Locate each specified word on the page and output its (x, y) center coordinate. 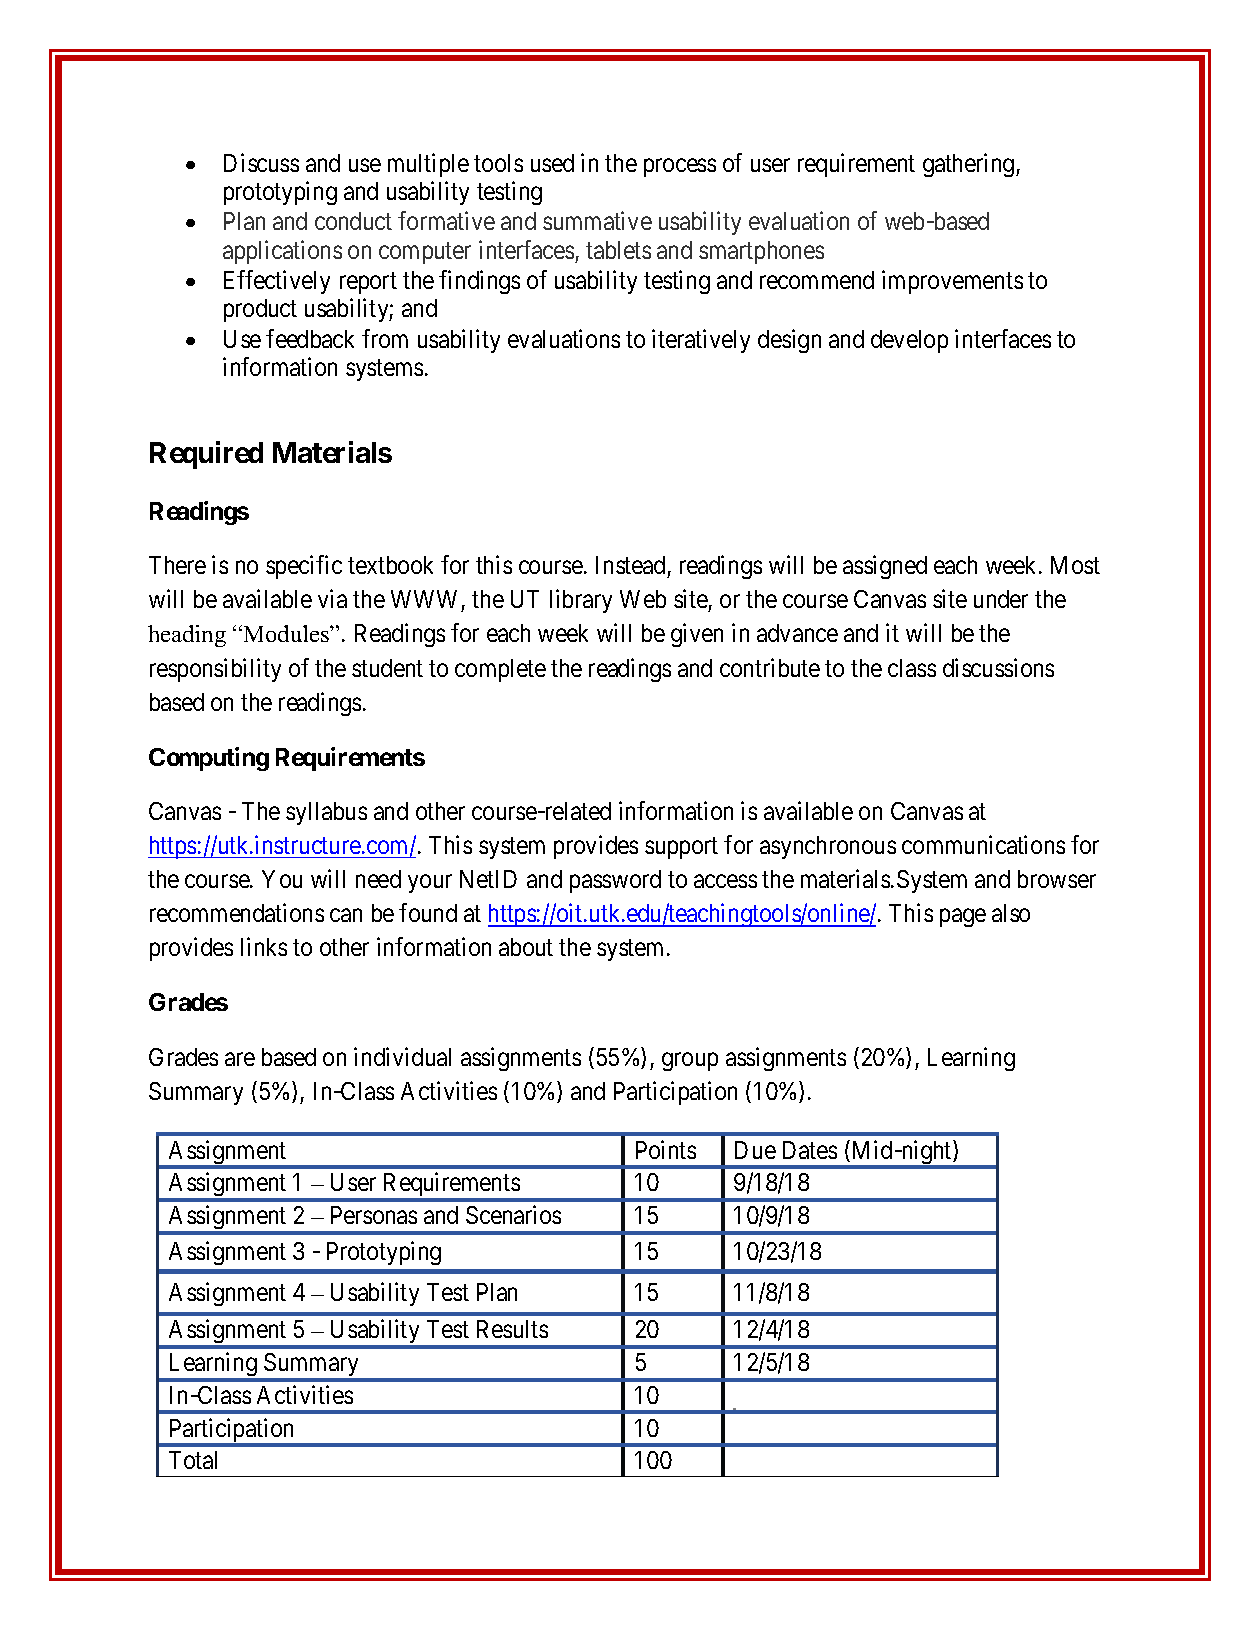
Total (193, 1460)
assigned (885, 567)
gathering (970, 165)
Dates (810, 1150)
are (240, 1059)
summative (597, 221)
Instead (630, 565)
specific (304, 567)
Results (512, 1329)
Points (666, 1149)
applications (282, 252)
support (681, 848)
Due (755, 1150)
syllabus (326, 813)
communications (983, 844)
